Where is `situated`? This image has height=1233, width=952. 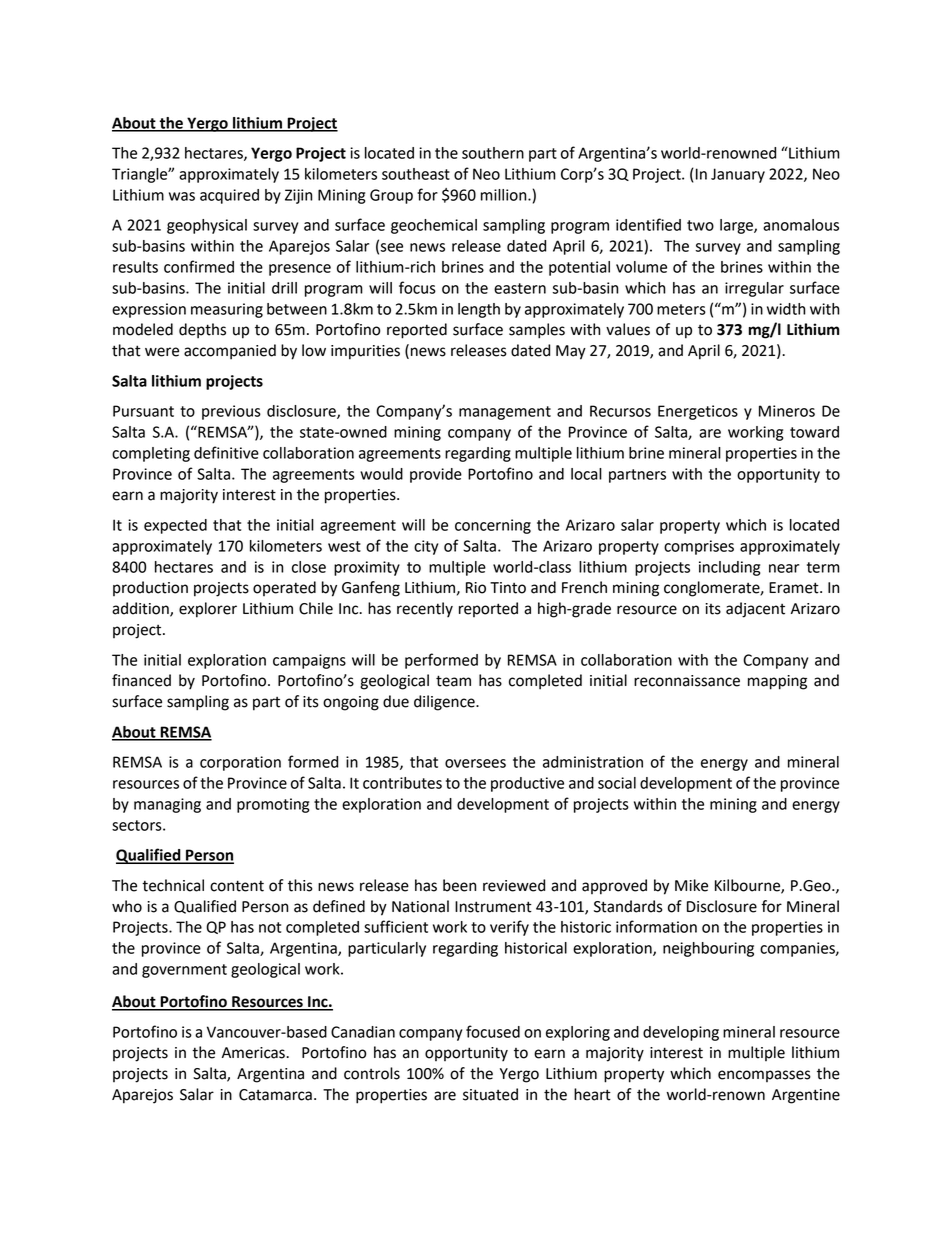
situated is located at coordinates (490, 1094).
